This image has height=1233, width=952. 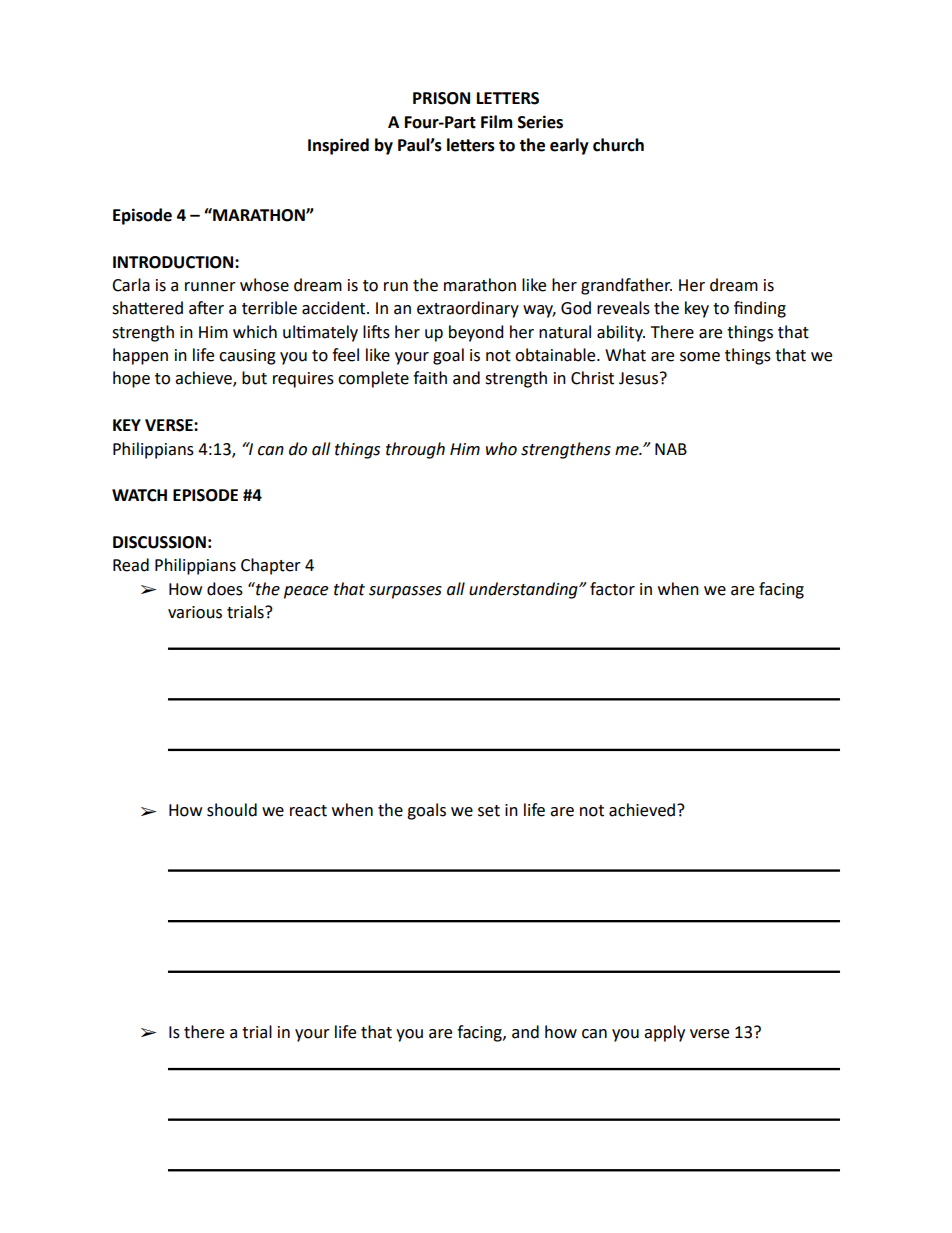 What do you see at coordinates (232, 810) in the image?
I see `should` at bounding box center [232, 810].
